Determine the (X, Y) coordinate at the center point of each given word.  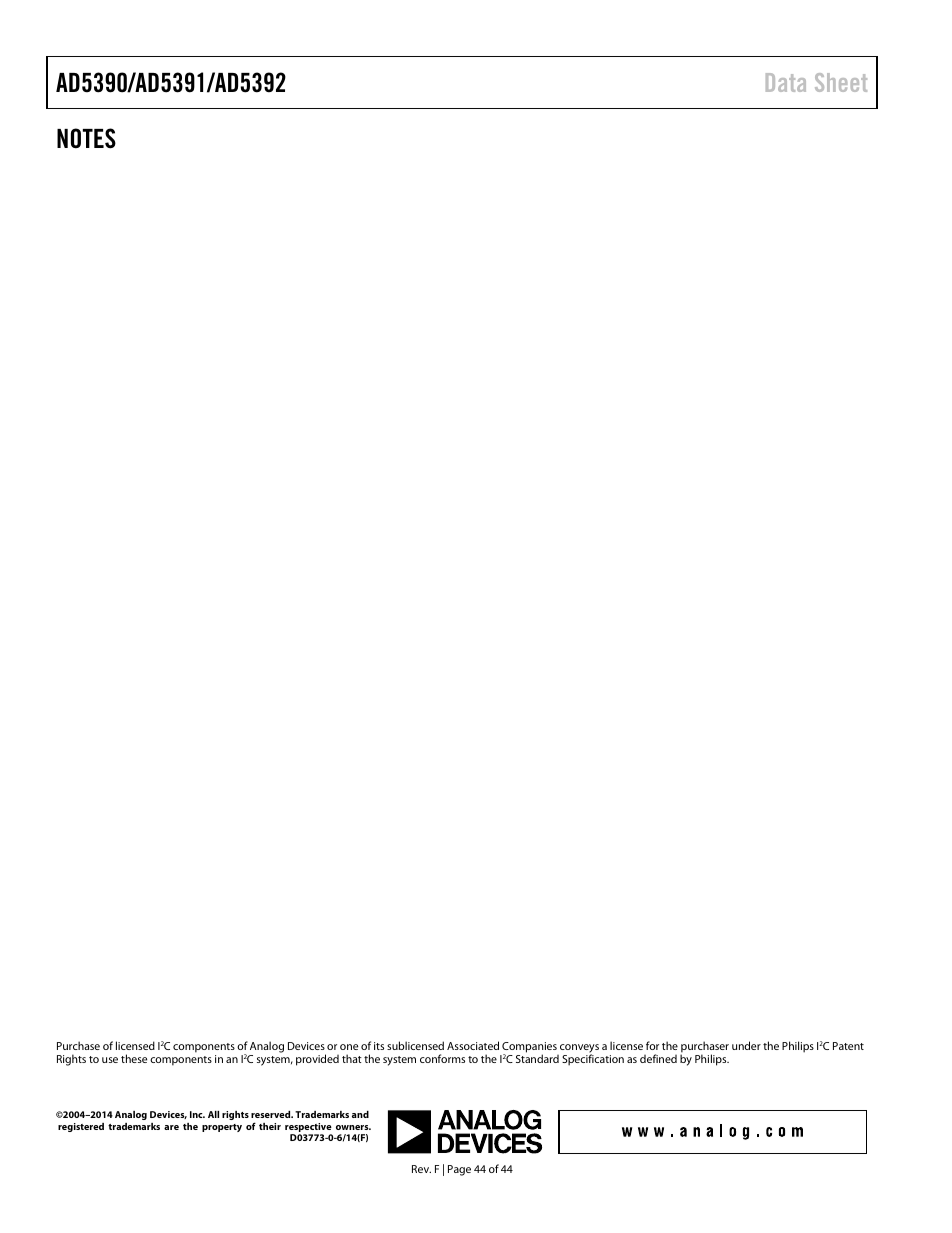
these (134, 1058)
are (171, 1127)
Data (786, 82)
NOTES (86, 138)
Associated (473, 1045)
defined (658, 1058)
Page (459, 1170)
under (746, 1045)
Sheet (841, 82)
